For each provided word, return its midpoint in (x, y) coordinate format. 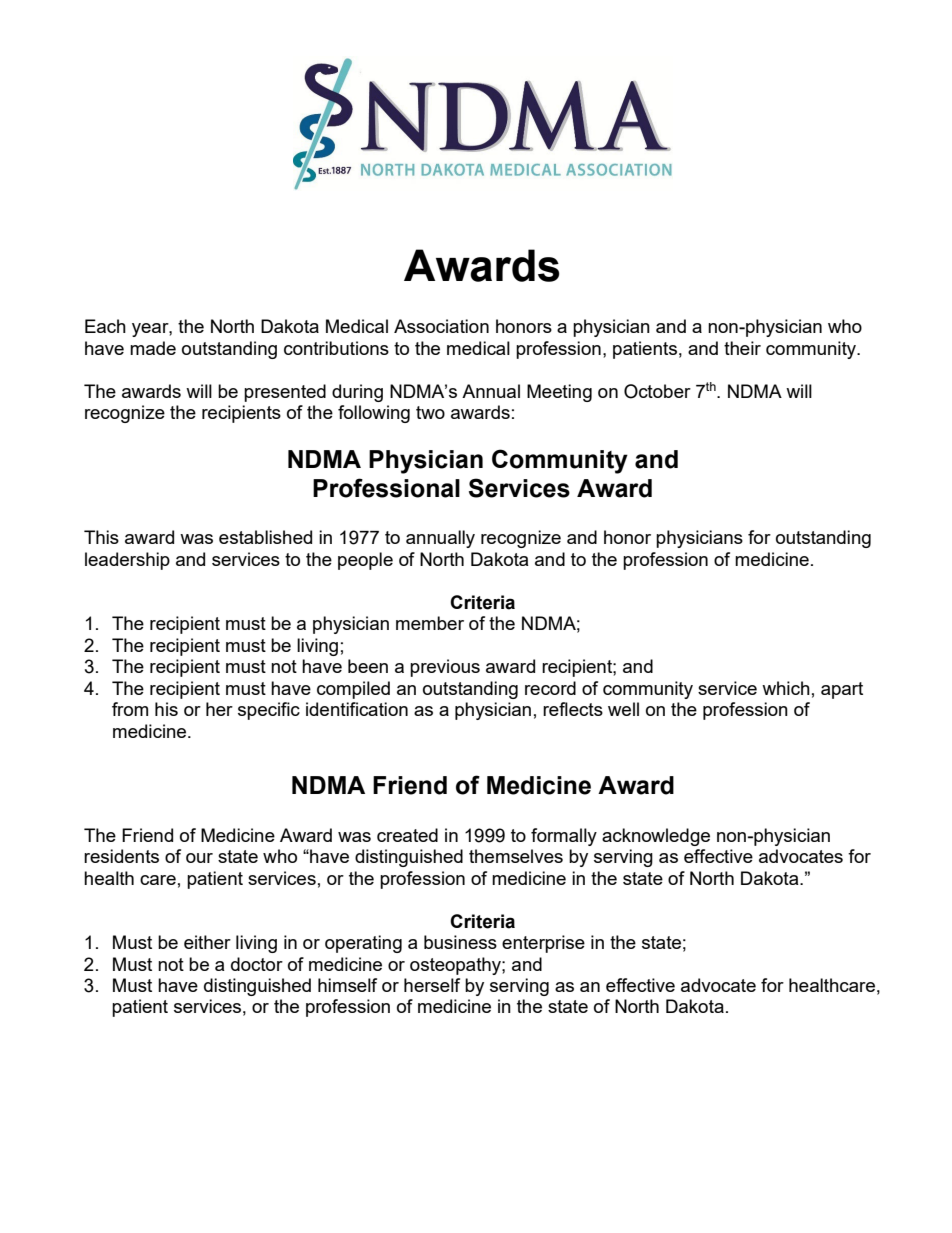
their (742, 348)
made (153, 348)
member (430, 623)
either (207, 942)
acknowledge (656, 837)
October (657, 391)
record (550, 688)
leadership (127, 561)
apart (842, 690)
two (430, 412)
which (786, 688)
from (130, 709)
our (199, 858)
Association (441, 326)
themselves (516, 856)
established (265, 537)
